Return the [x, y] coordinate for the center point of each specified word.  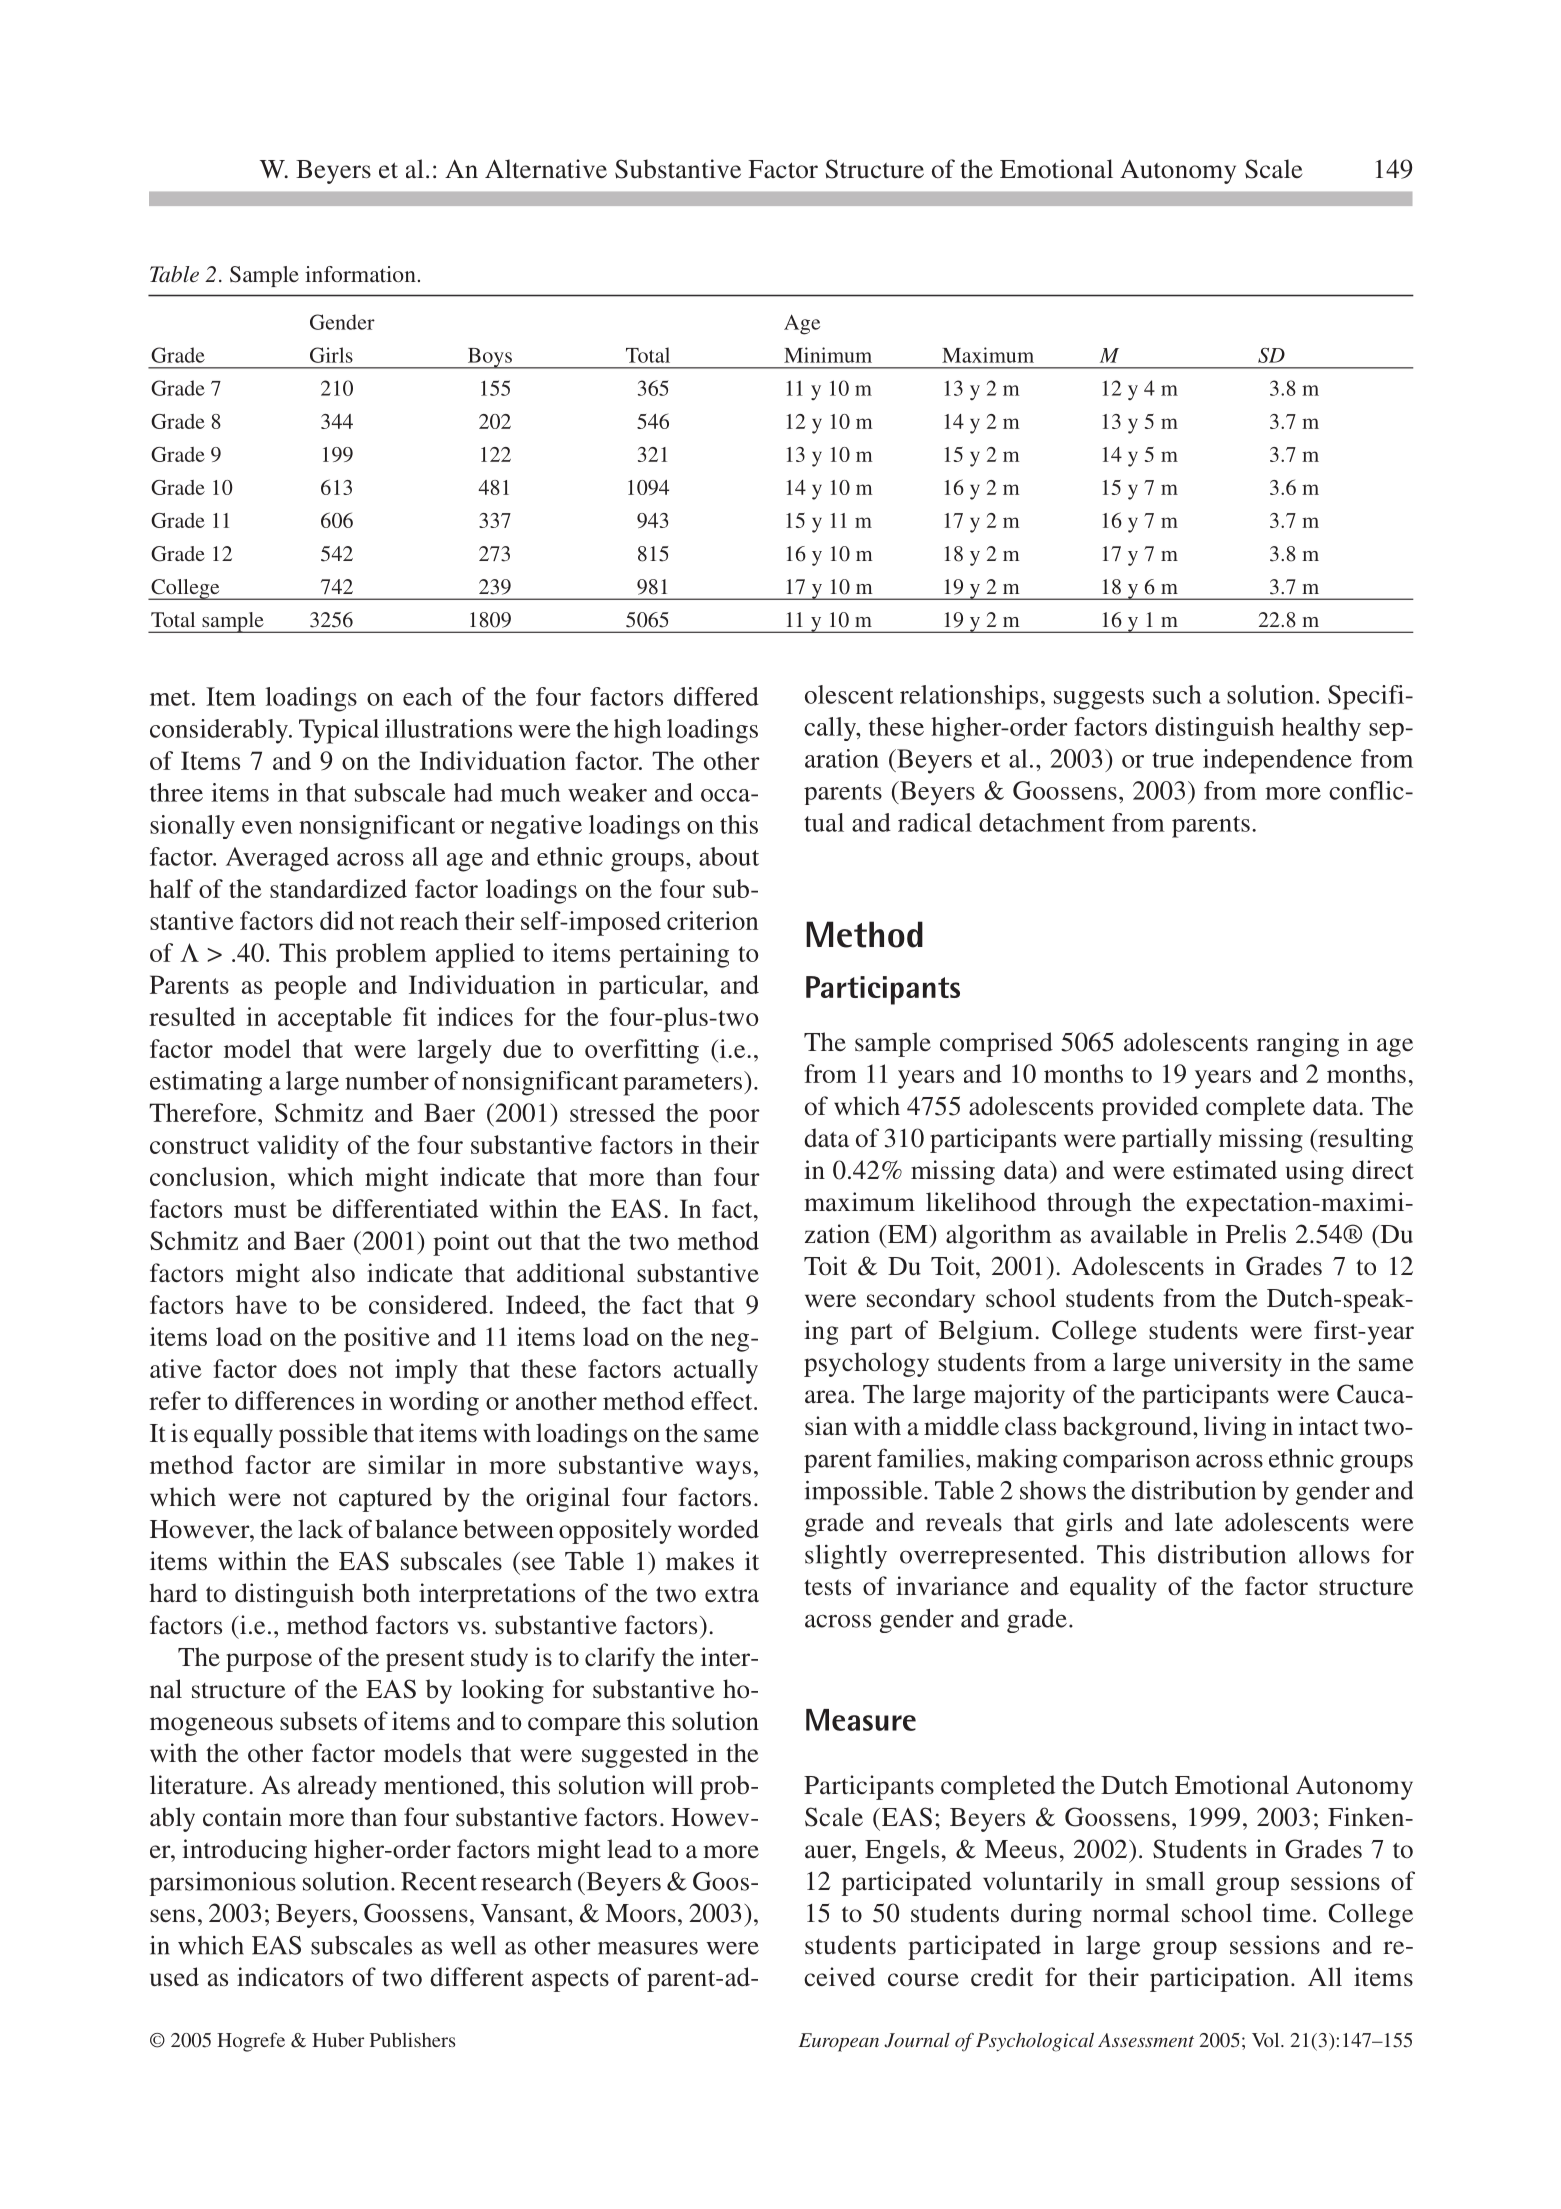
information [360, 274]
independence [1277, 761]
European [839, 2042]
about [729, 856]
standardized [338, 888]
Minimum [828, 355]
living [1235, 1428]
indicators [290, 1977]
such [1177, 694]
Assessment [1146, 2040]
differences [294, 1400]
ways [723, 1470]
